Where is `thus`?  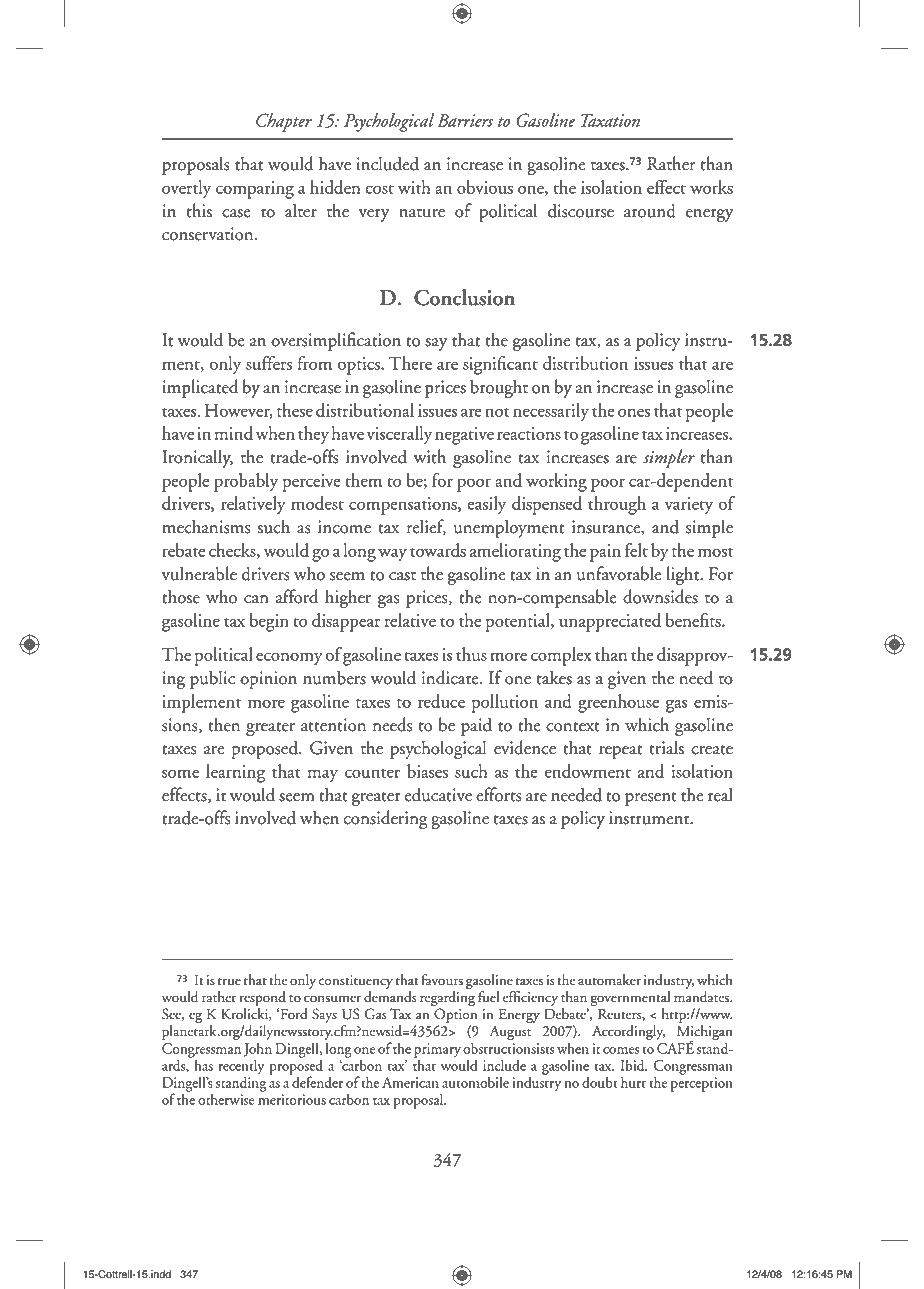
thus is located at coordinates (471, 654).
